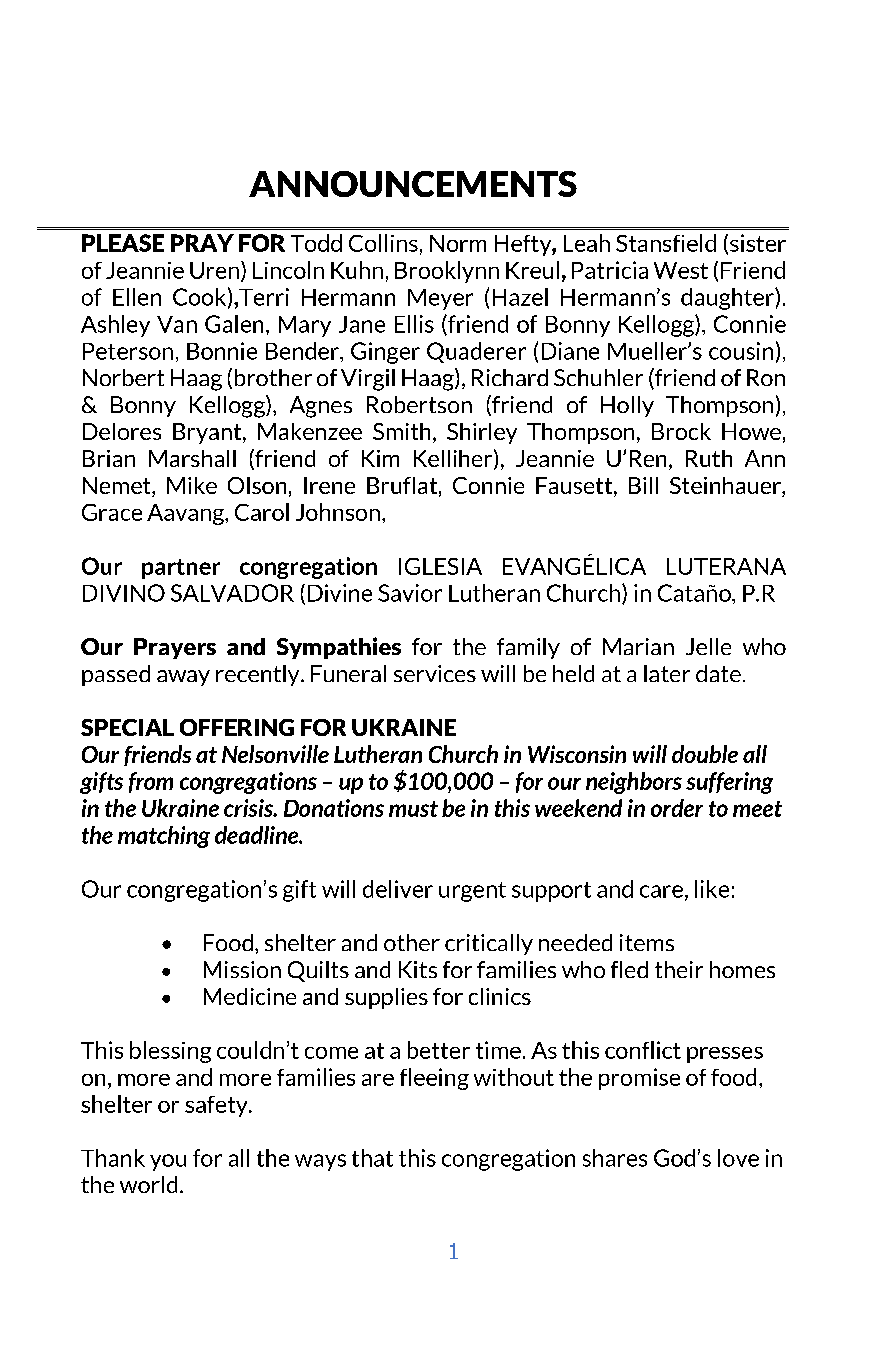 The width and height of the screenshot is (887, 1372). Describe the element at coordinates (435, 673) in the screenshot. I see `services` at that location.
